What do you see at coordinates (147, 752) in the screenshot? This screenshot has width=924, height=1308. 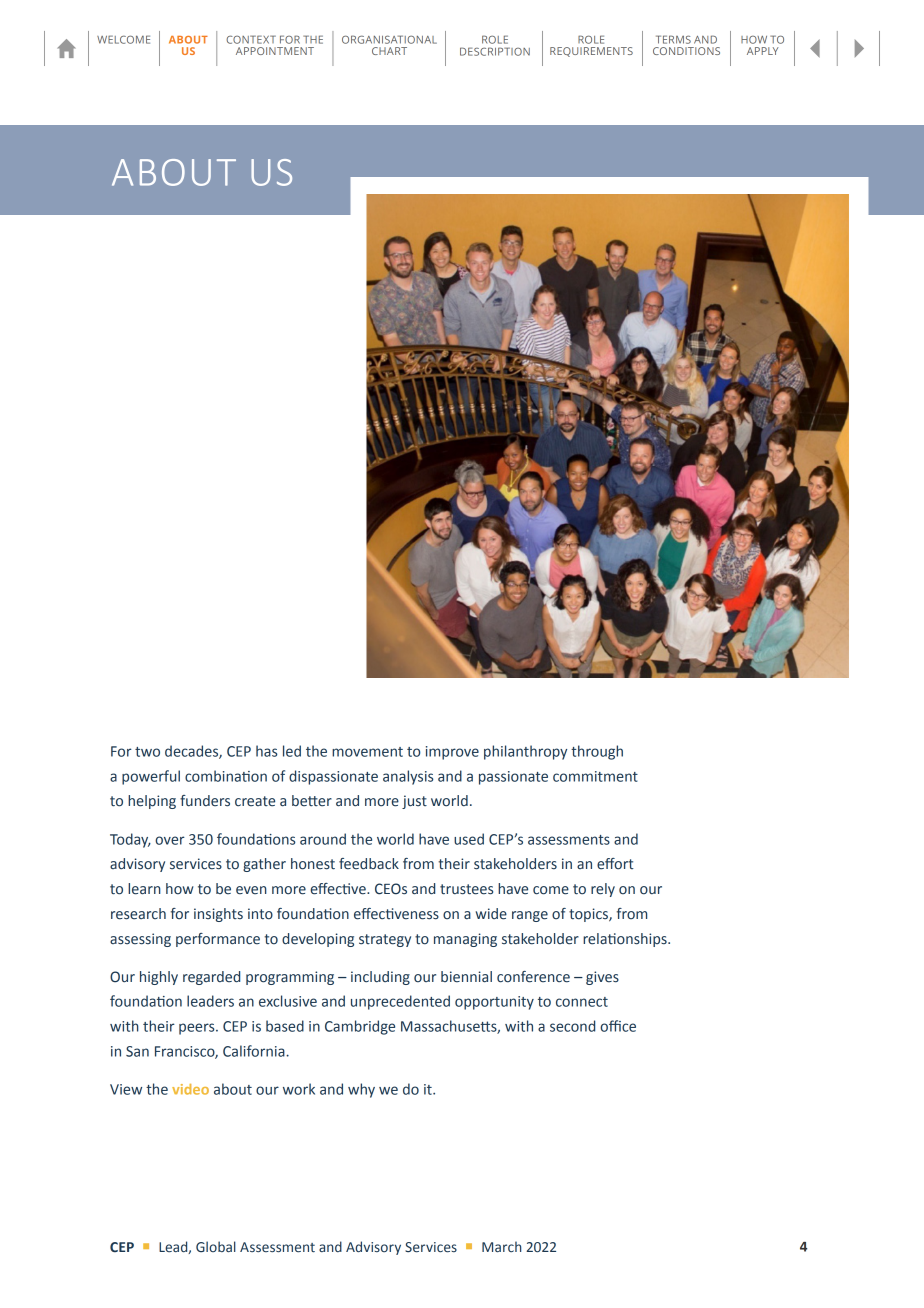 I see `two` at bounding box center [147, 752].
